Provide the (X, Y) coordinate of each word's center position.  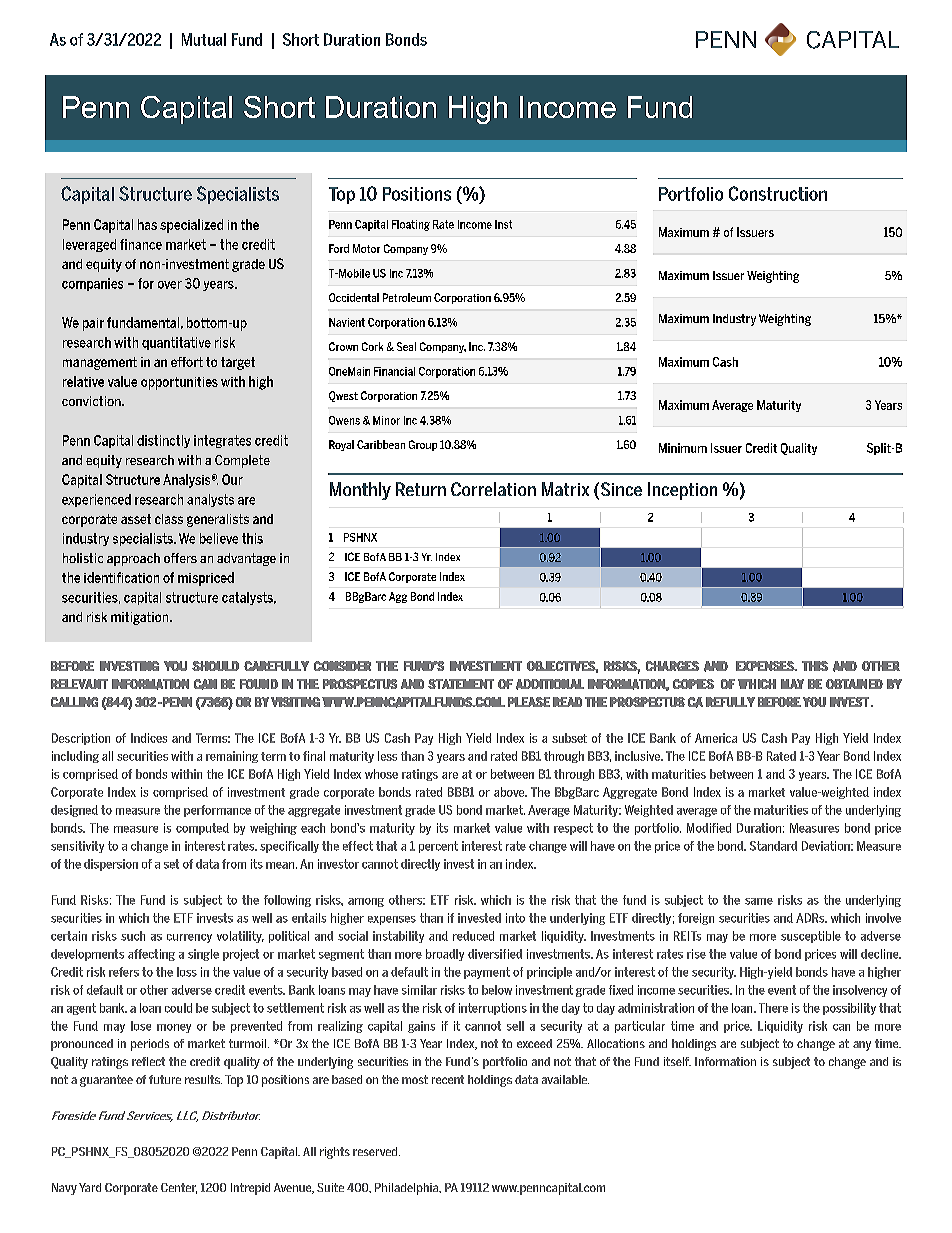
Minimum (683, 448)
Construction (778, 193)
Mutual (204, 39)
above (510, 792)
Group (423, 445)
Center (179, 1188)
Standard (773, 846)
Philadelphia (408, 1189)
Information (725, 1061)
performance (217, 811)
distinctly (163, 441)
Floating (411, 225)
